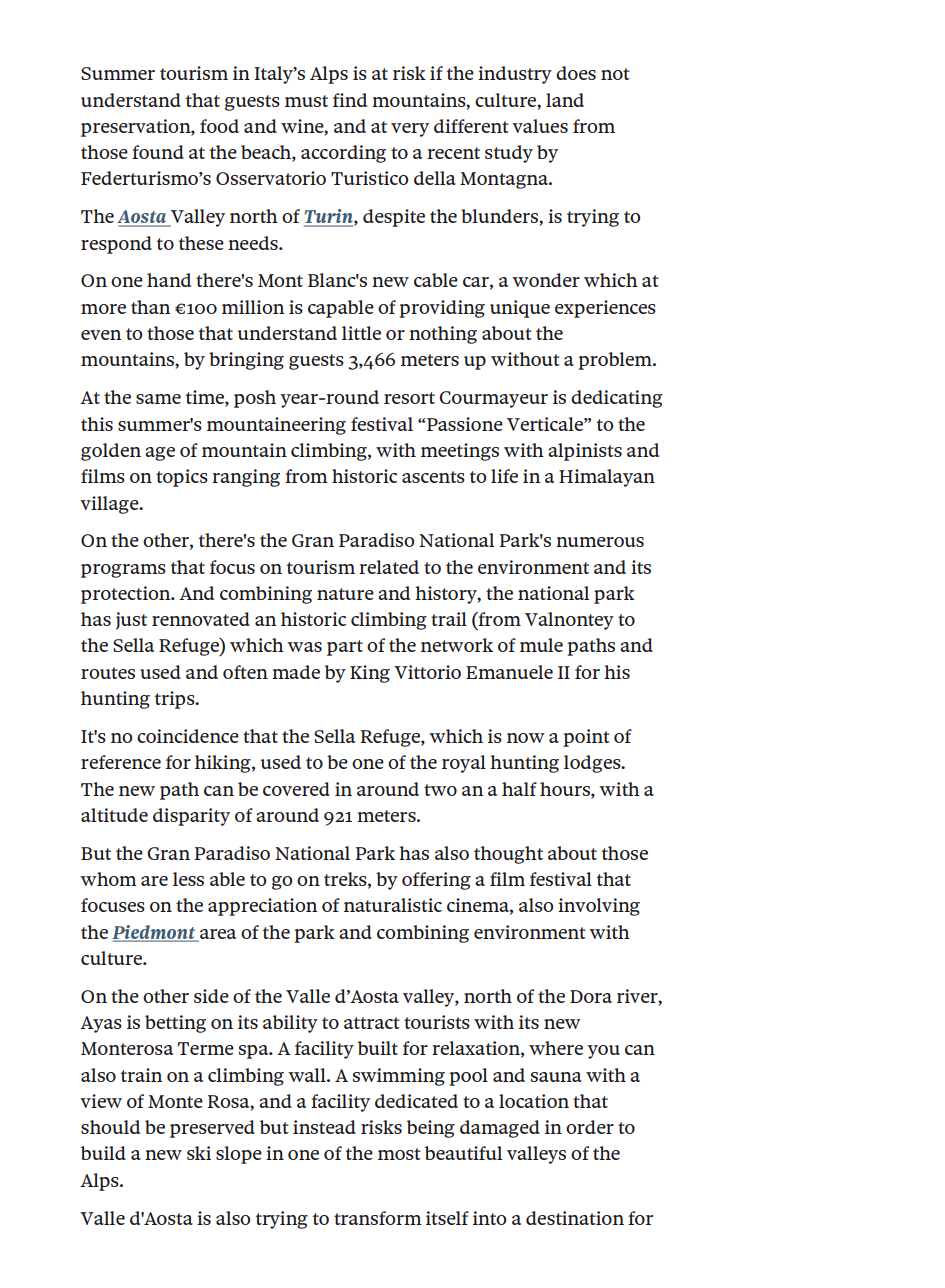 This image has height=1288, width=945. I want to click on land, so click(565, 100).
